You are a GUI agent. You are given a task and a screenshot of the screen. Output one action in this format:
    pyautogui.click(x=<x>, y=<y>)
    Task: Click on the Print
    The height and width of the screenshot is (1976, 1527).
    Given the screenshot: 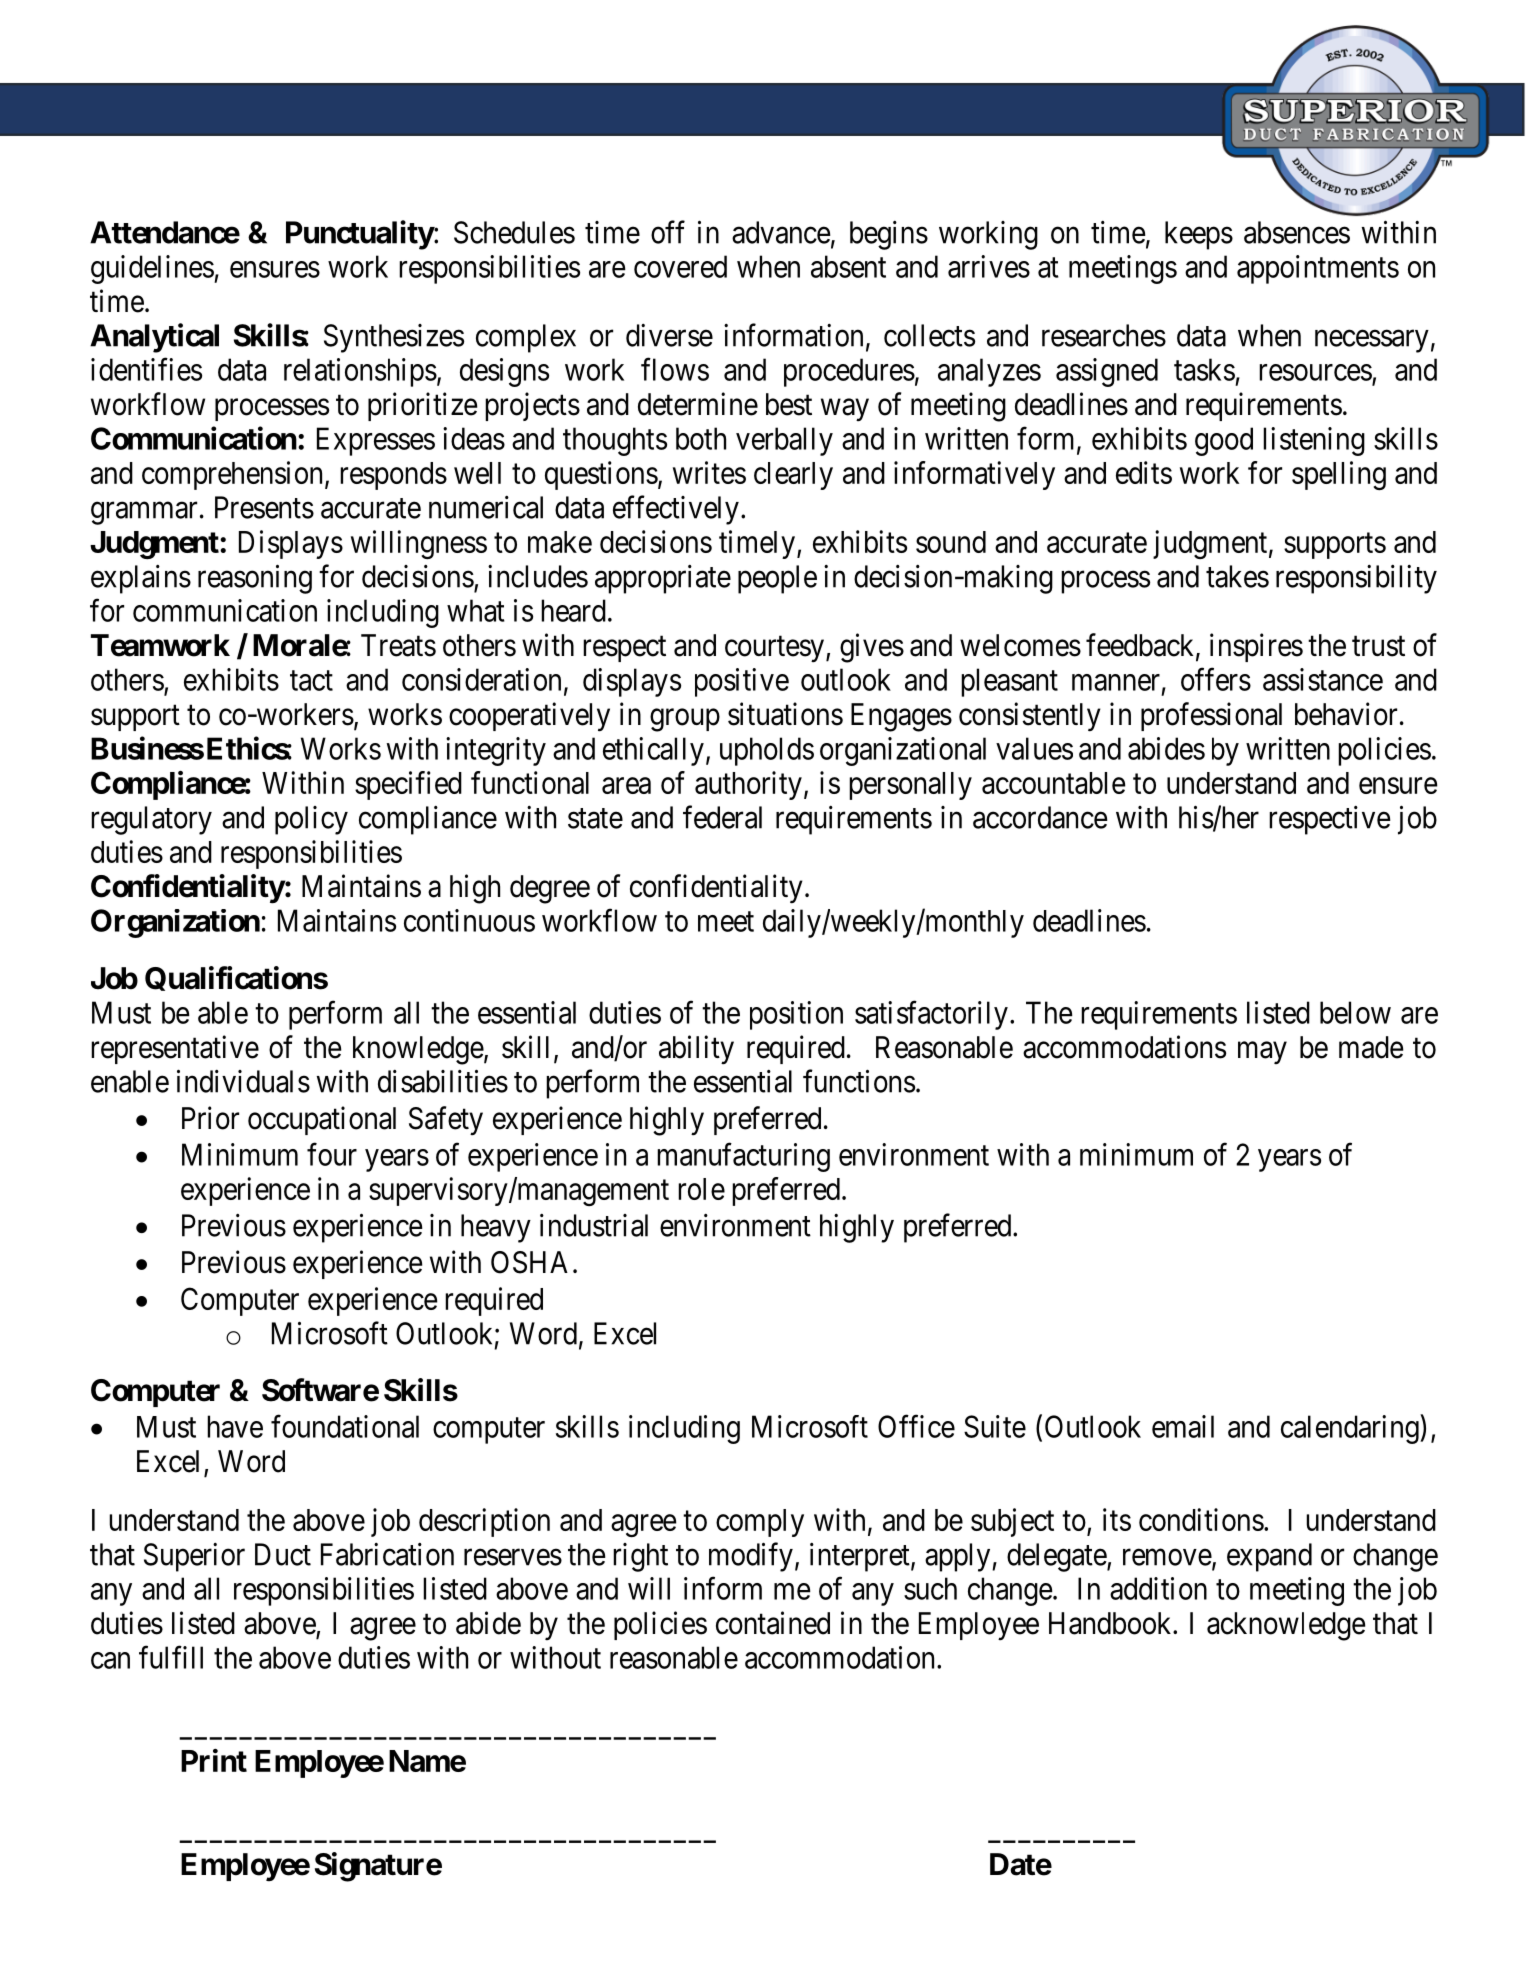 What is the action you would take?
    pyautogui.click(x=214, y=1760)
